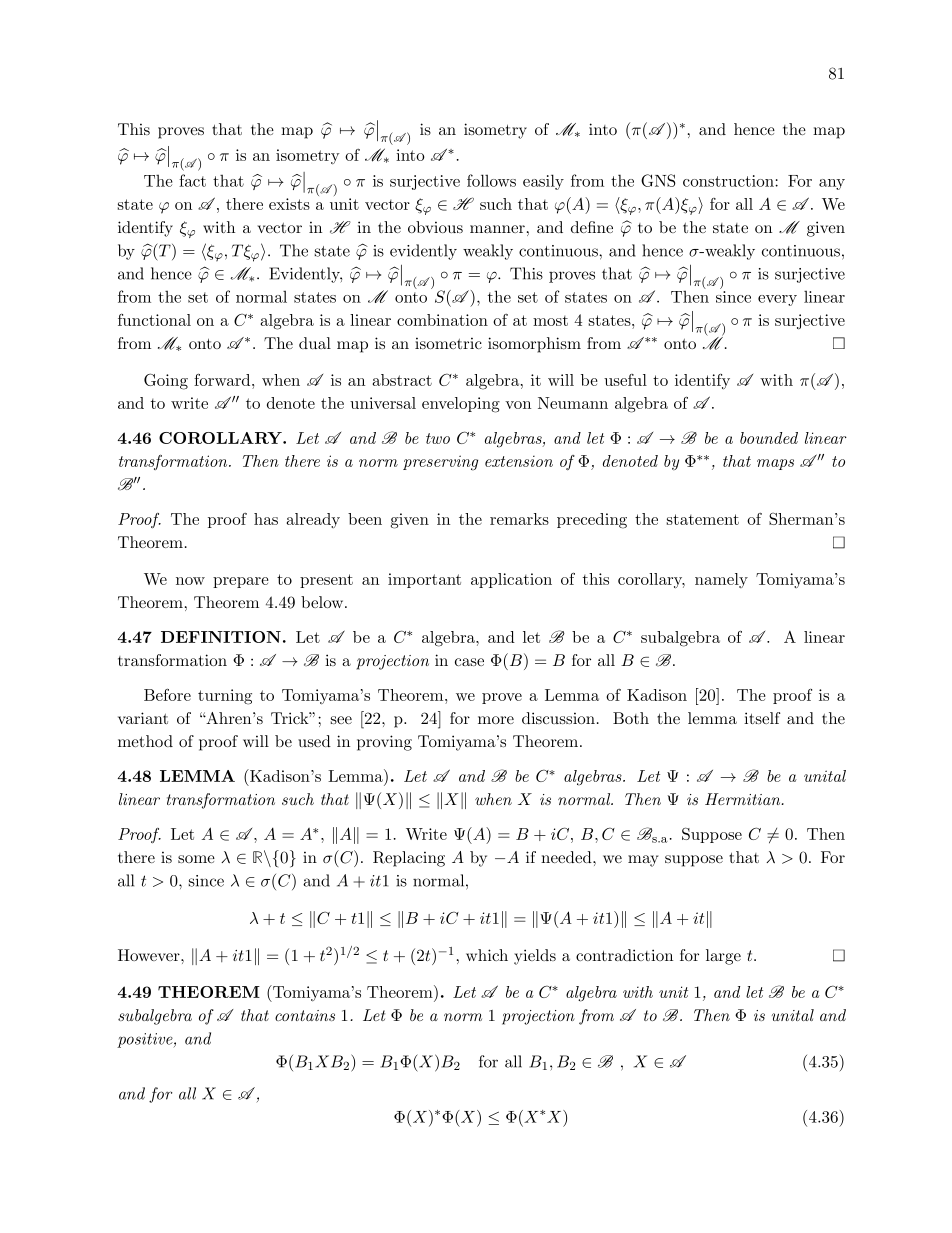 This image has width=952, height=1233. I want to click on construction, so click(729, 181).
